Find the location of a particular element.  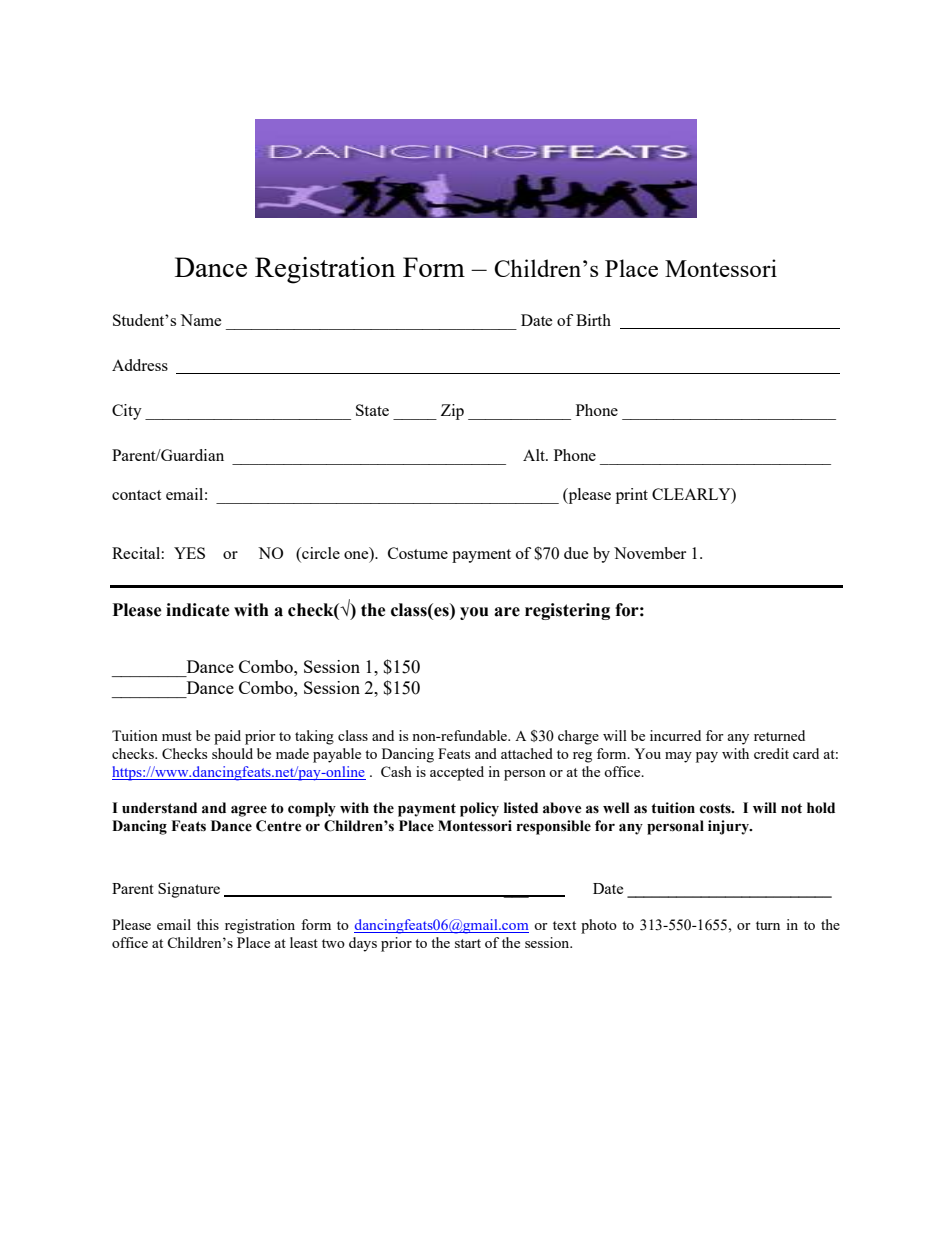

November is located at coordinates (650, 553).
